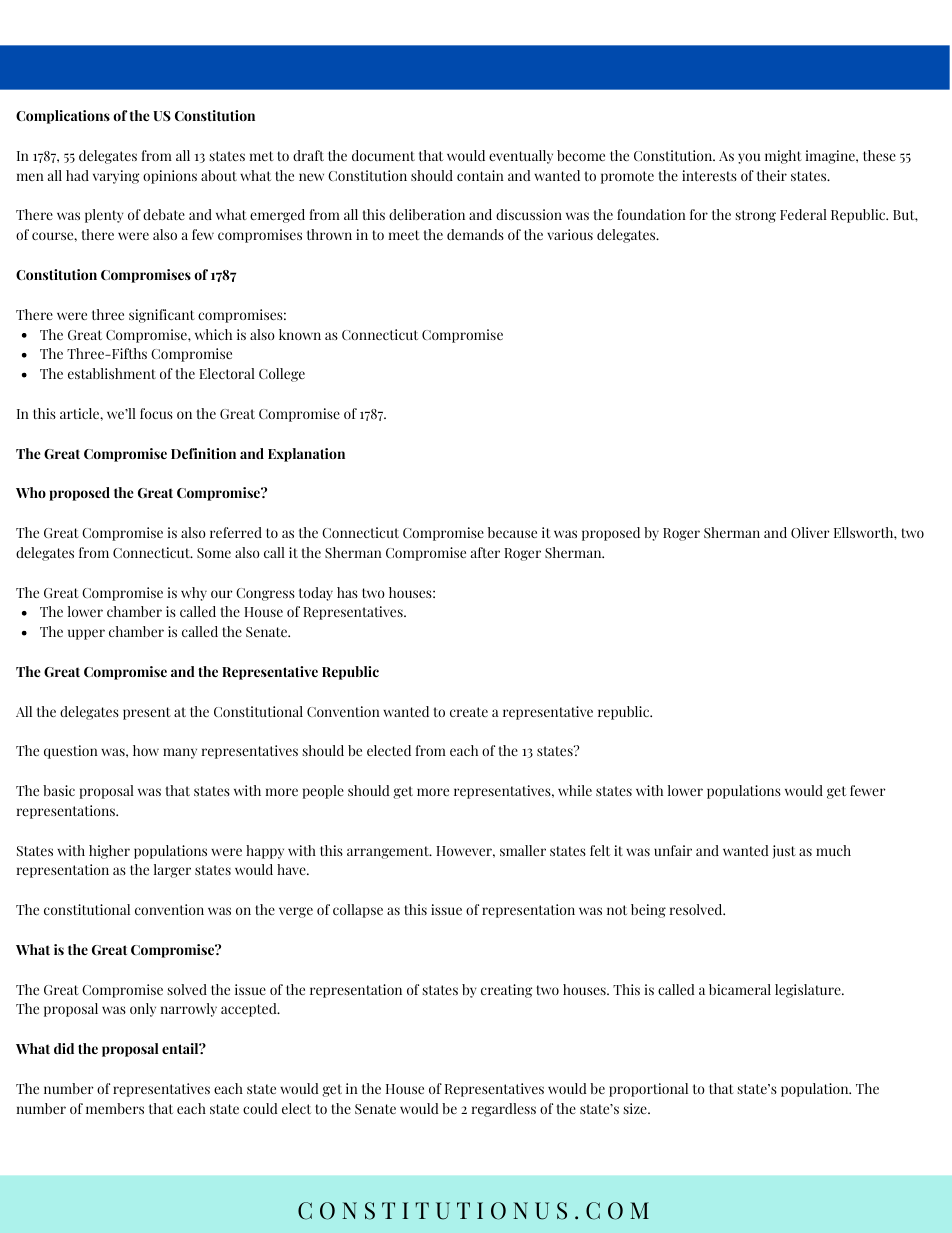 The height and width of the screenshot is (1233, 952). I want to click on arrangement, so click(389, 852).
